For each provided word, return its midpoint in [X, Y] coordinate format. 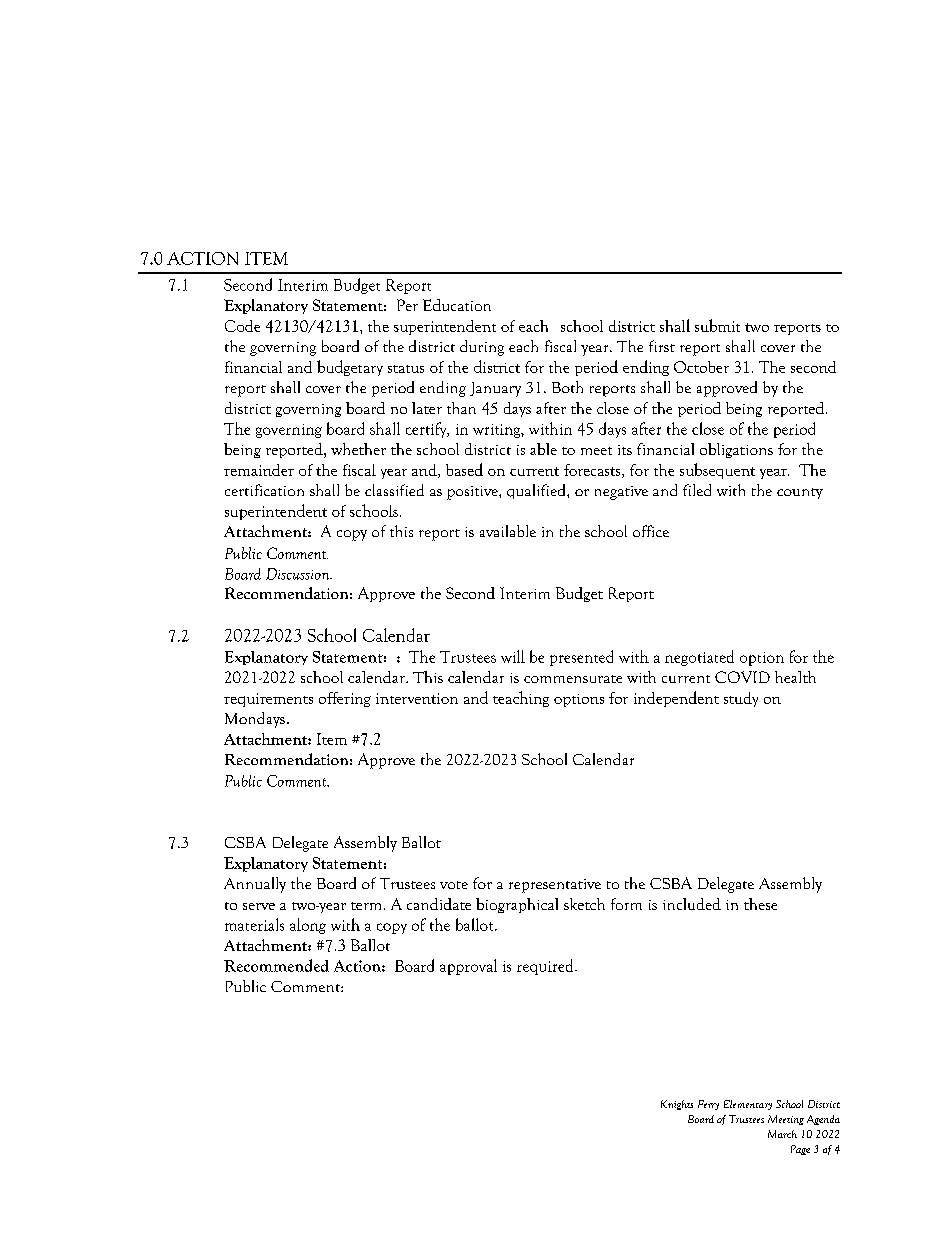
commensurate [573, 679]
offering [345, 699]
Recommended [276, 965]
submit [717, 325]
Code [242, 326]
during [482, 348]
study [741, 699]
